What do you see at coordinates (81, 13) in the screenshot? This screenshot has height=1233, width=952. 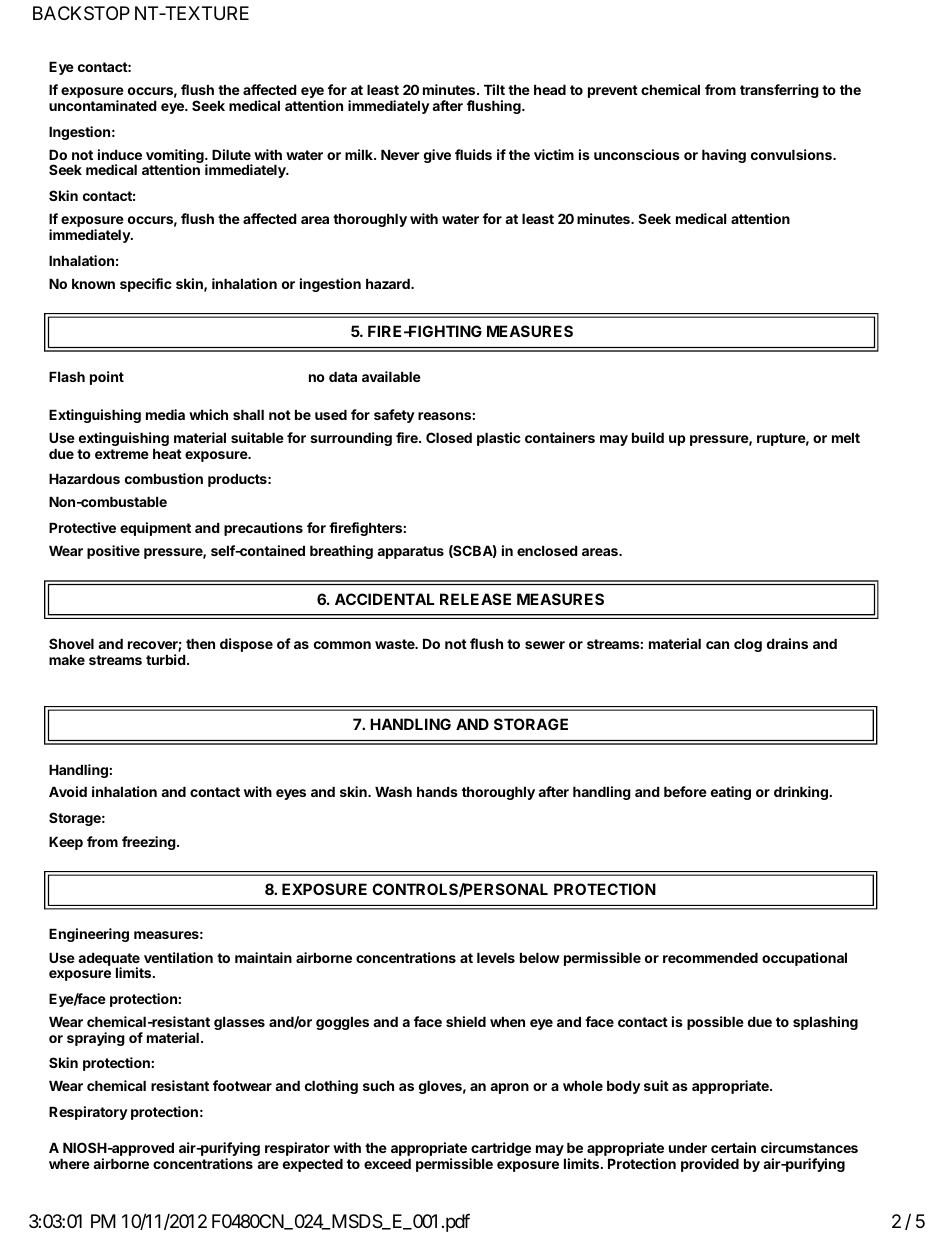 I see `BACKSTOP` at bounding box center [81, 13].
